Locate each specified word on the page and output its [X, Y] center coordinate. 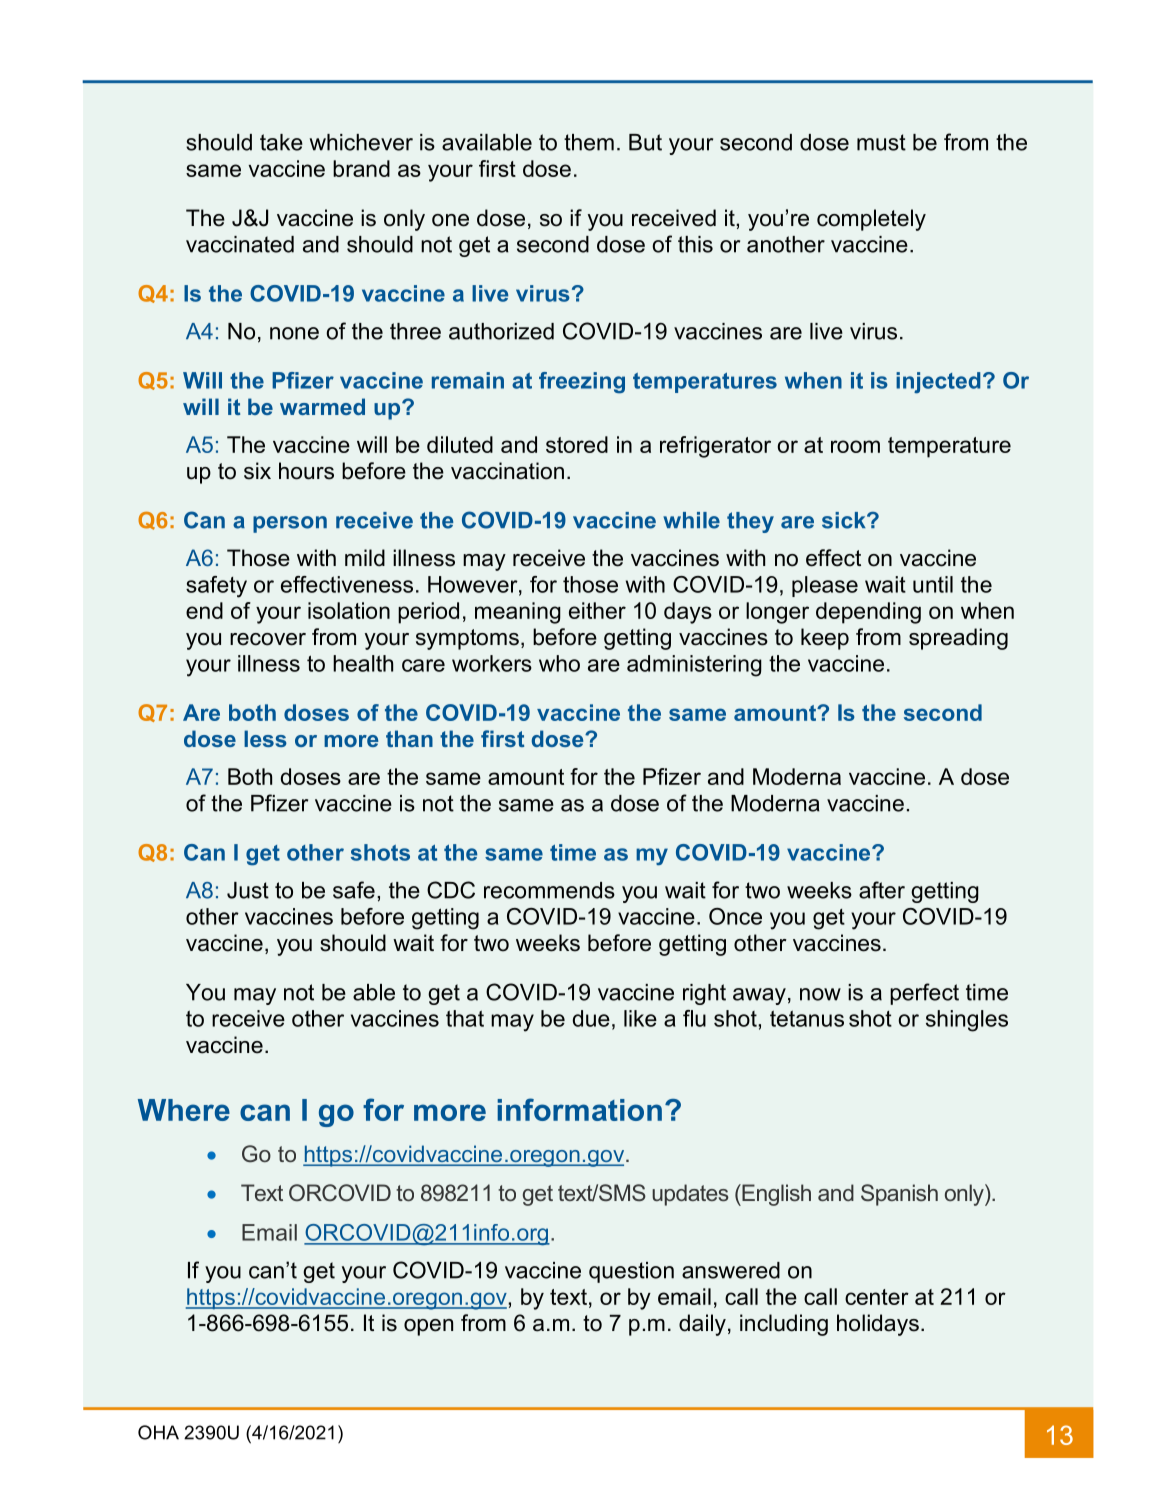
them [589, 142]
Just [248, 890]
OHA [158, 1432]
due [591, 1018]
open [428, 1327]
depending [868, 613]
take [281, 142]
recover [268, 639]
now [820, 994]
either [597, 610]
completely [871, 220]
